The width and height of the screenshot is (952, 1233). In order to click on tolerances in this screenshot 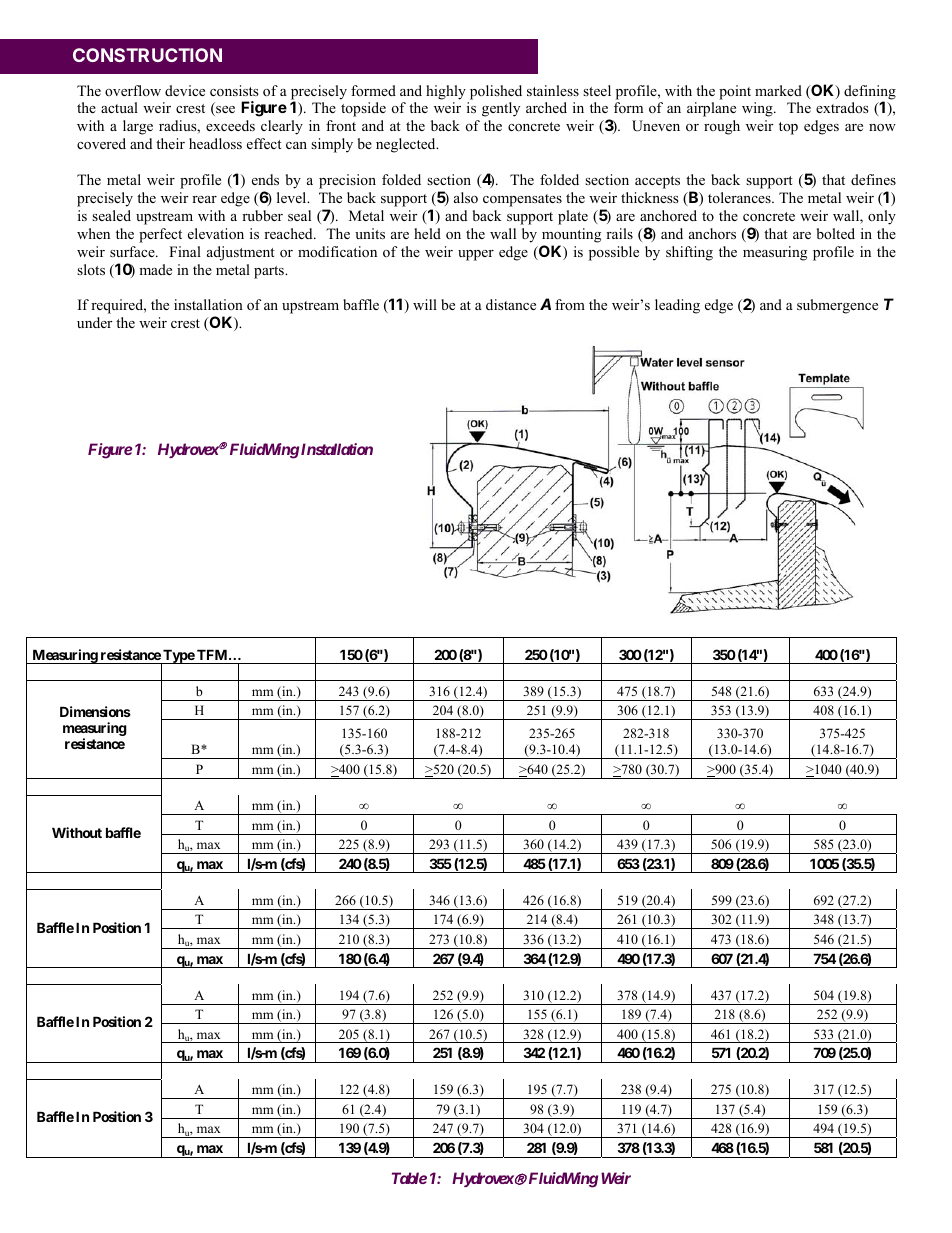, I will do `click(740, 197)`.
